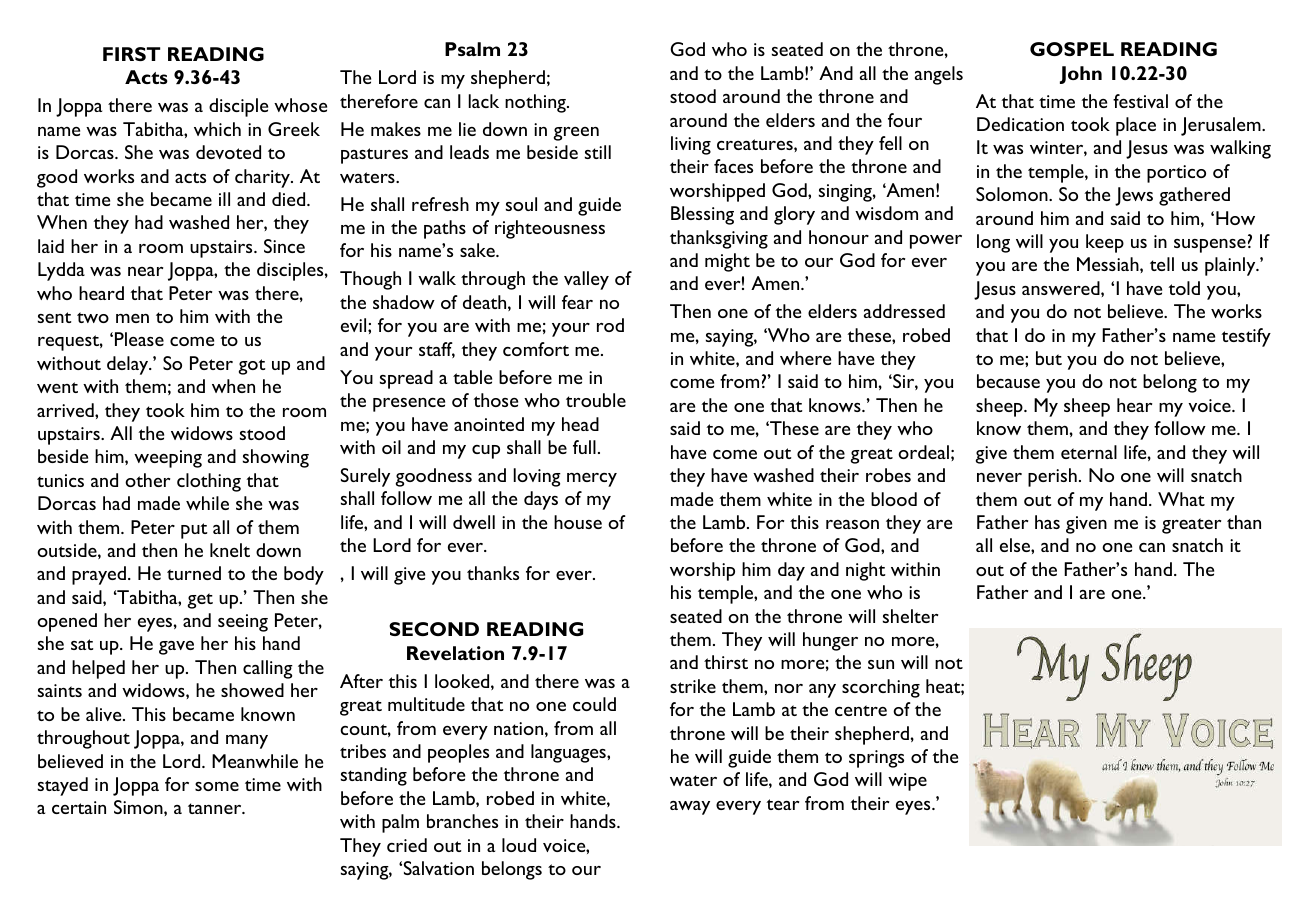 Image resolution: width=1308 pixels, height=924 pixels. Describe the element at coordinates (131, 54) in the screenshot. I see `FIRST` at that location.
